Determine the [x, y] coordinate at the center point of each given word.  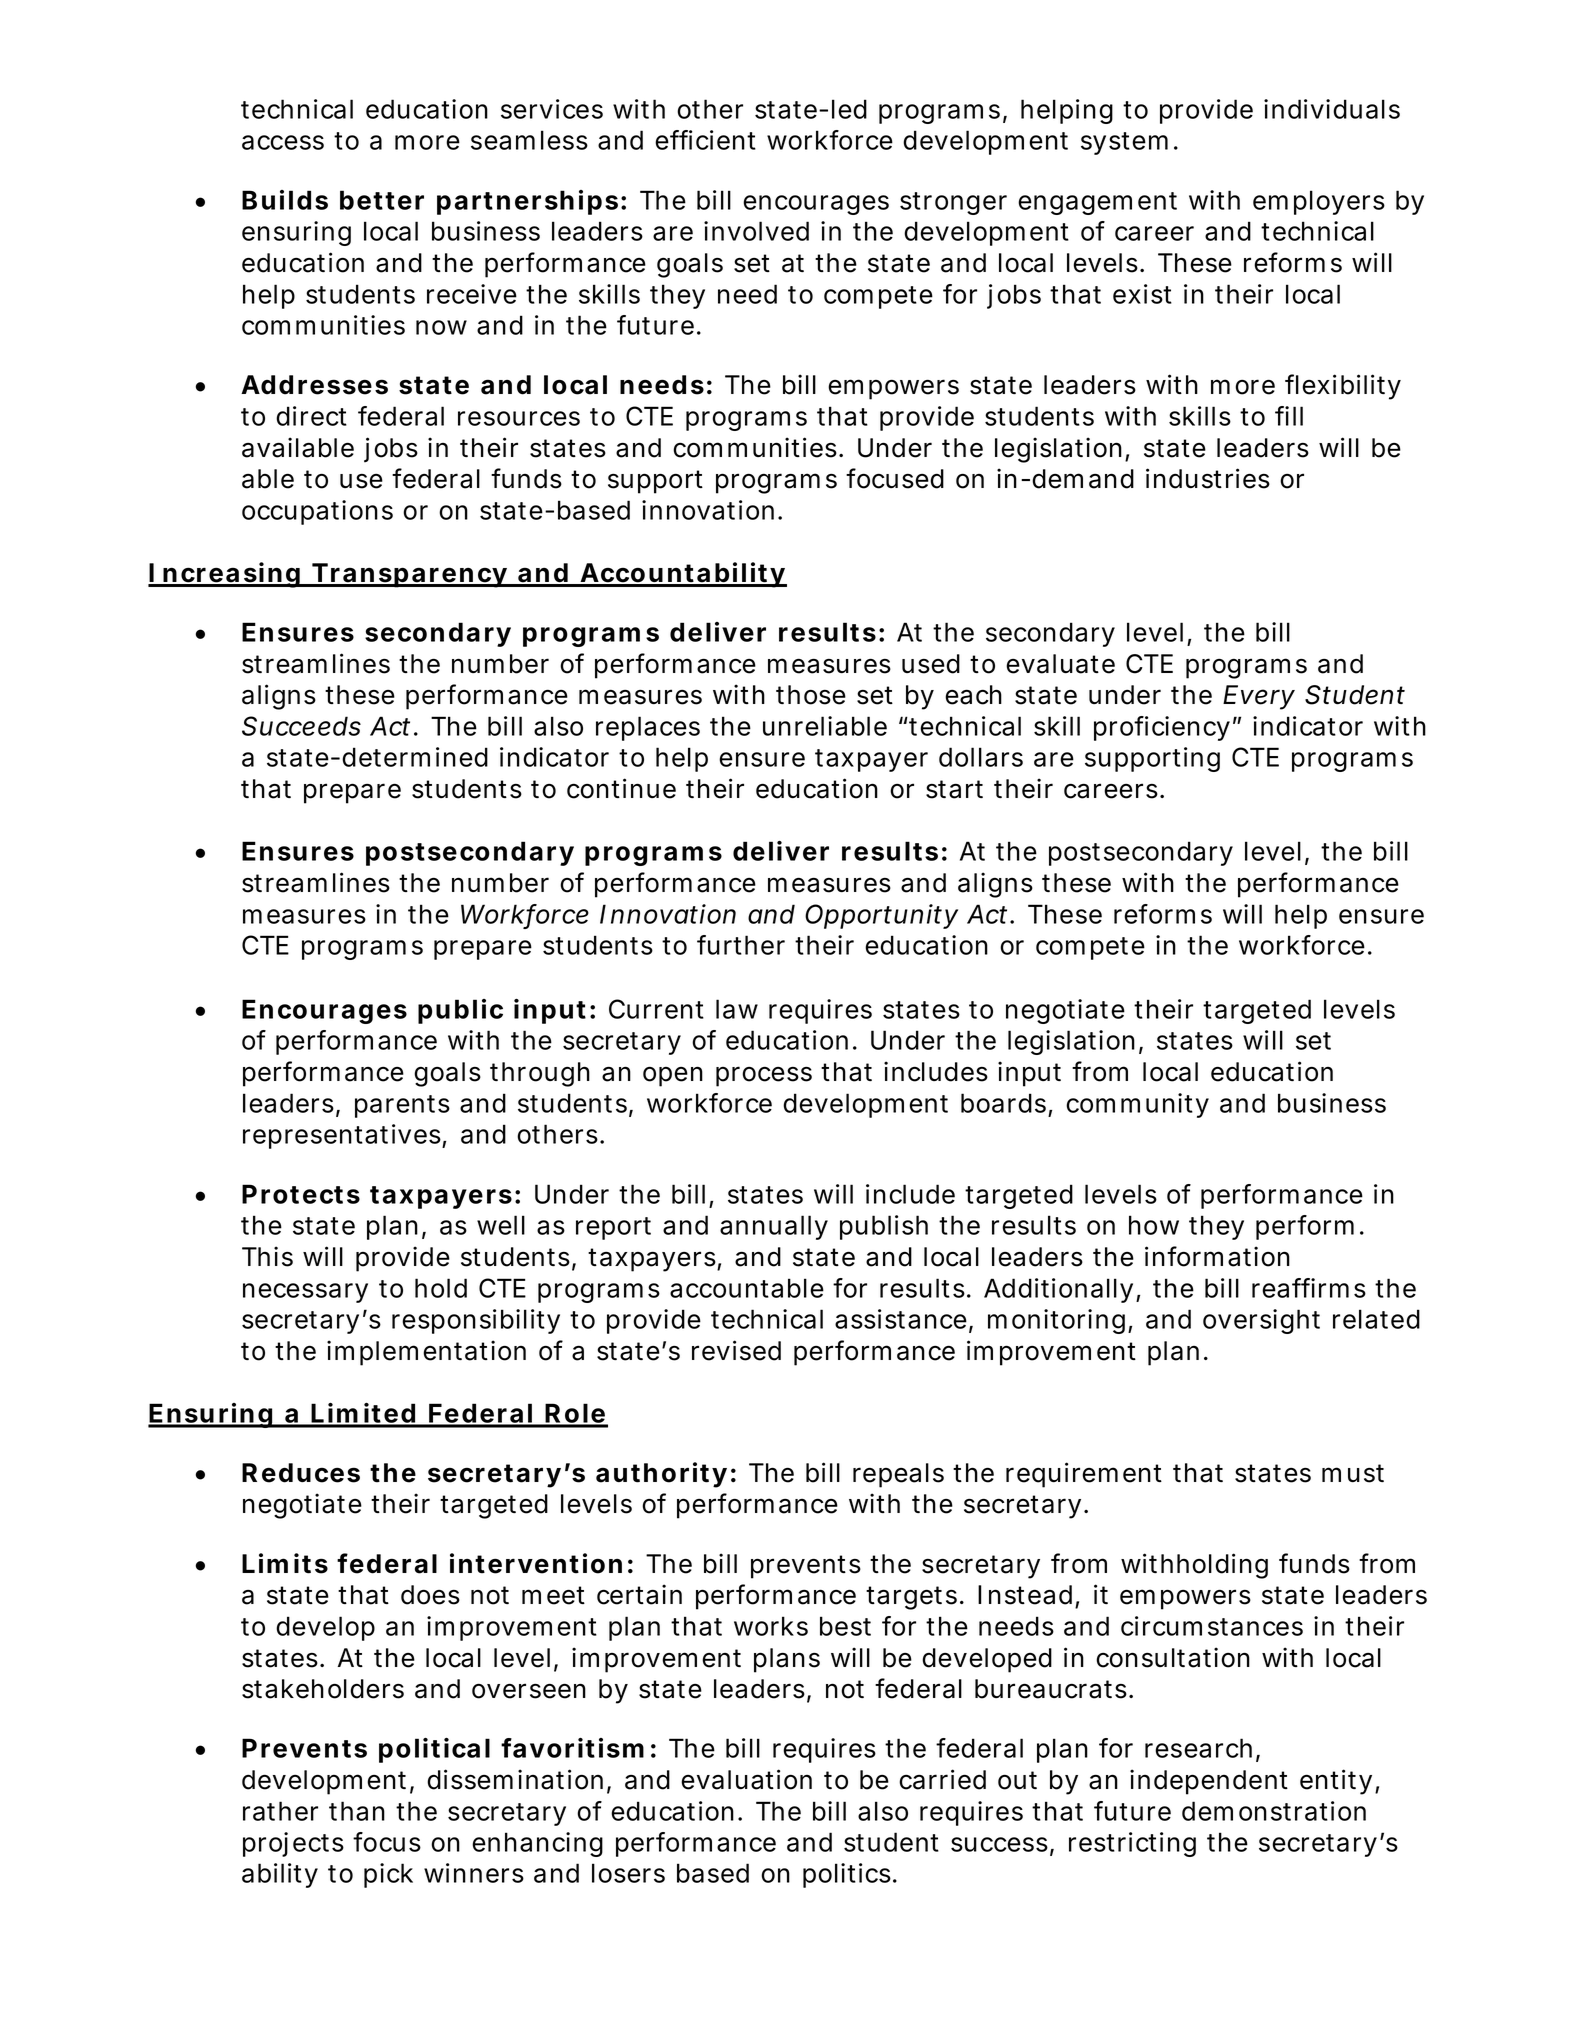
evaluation [746, 1779]
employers [1319, 202]
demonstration [1274, 1811]
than [357, 1811]
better [382, 200]
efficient [705, 140]
